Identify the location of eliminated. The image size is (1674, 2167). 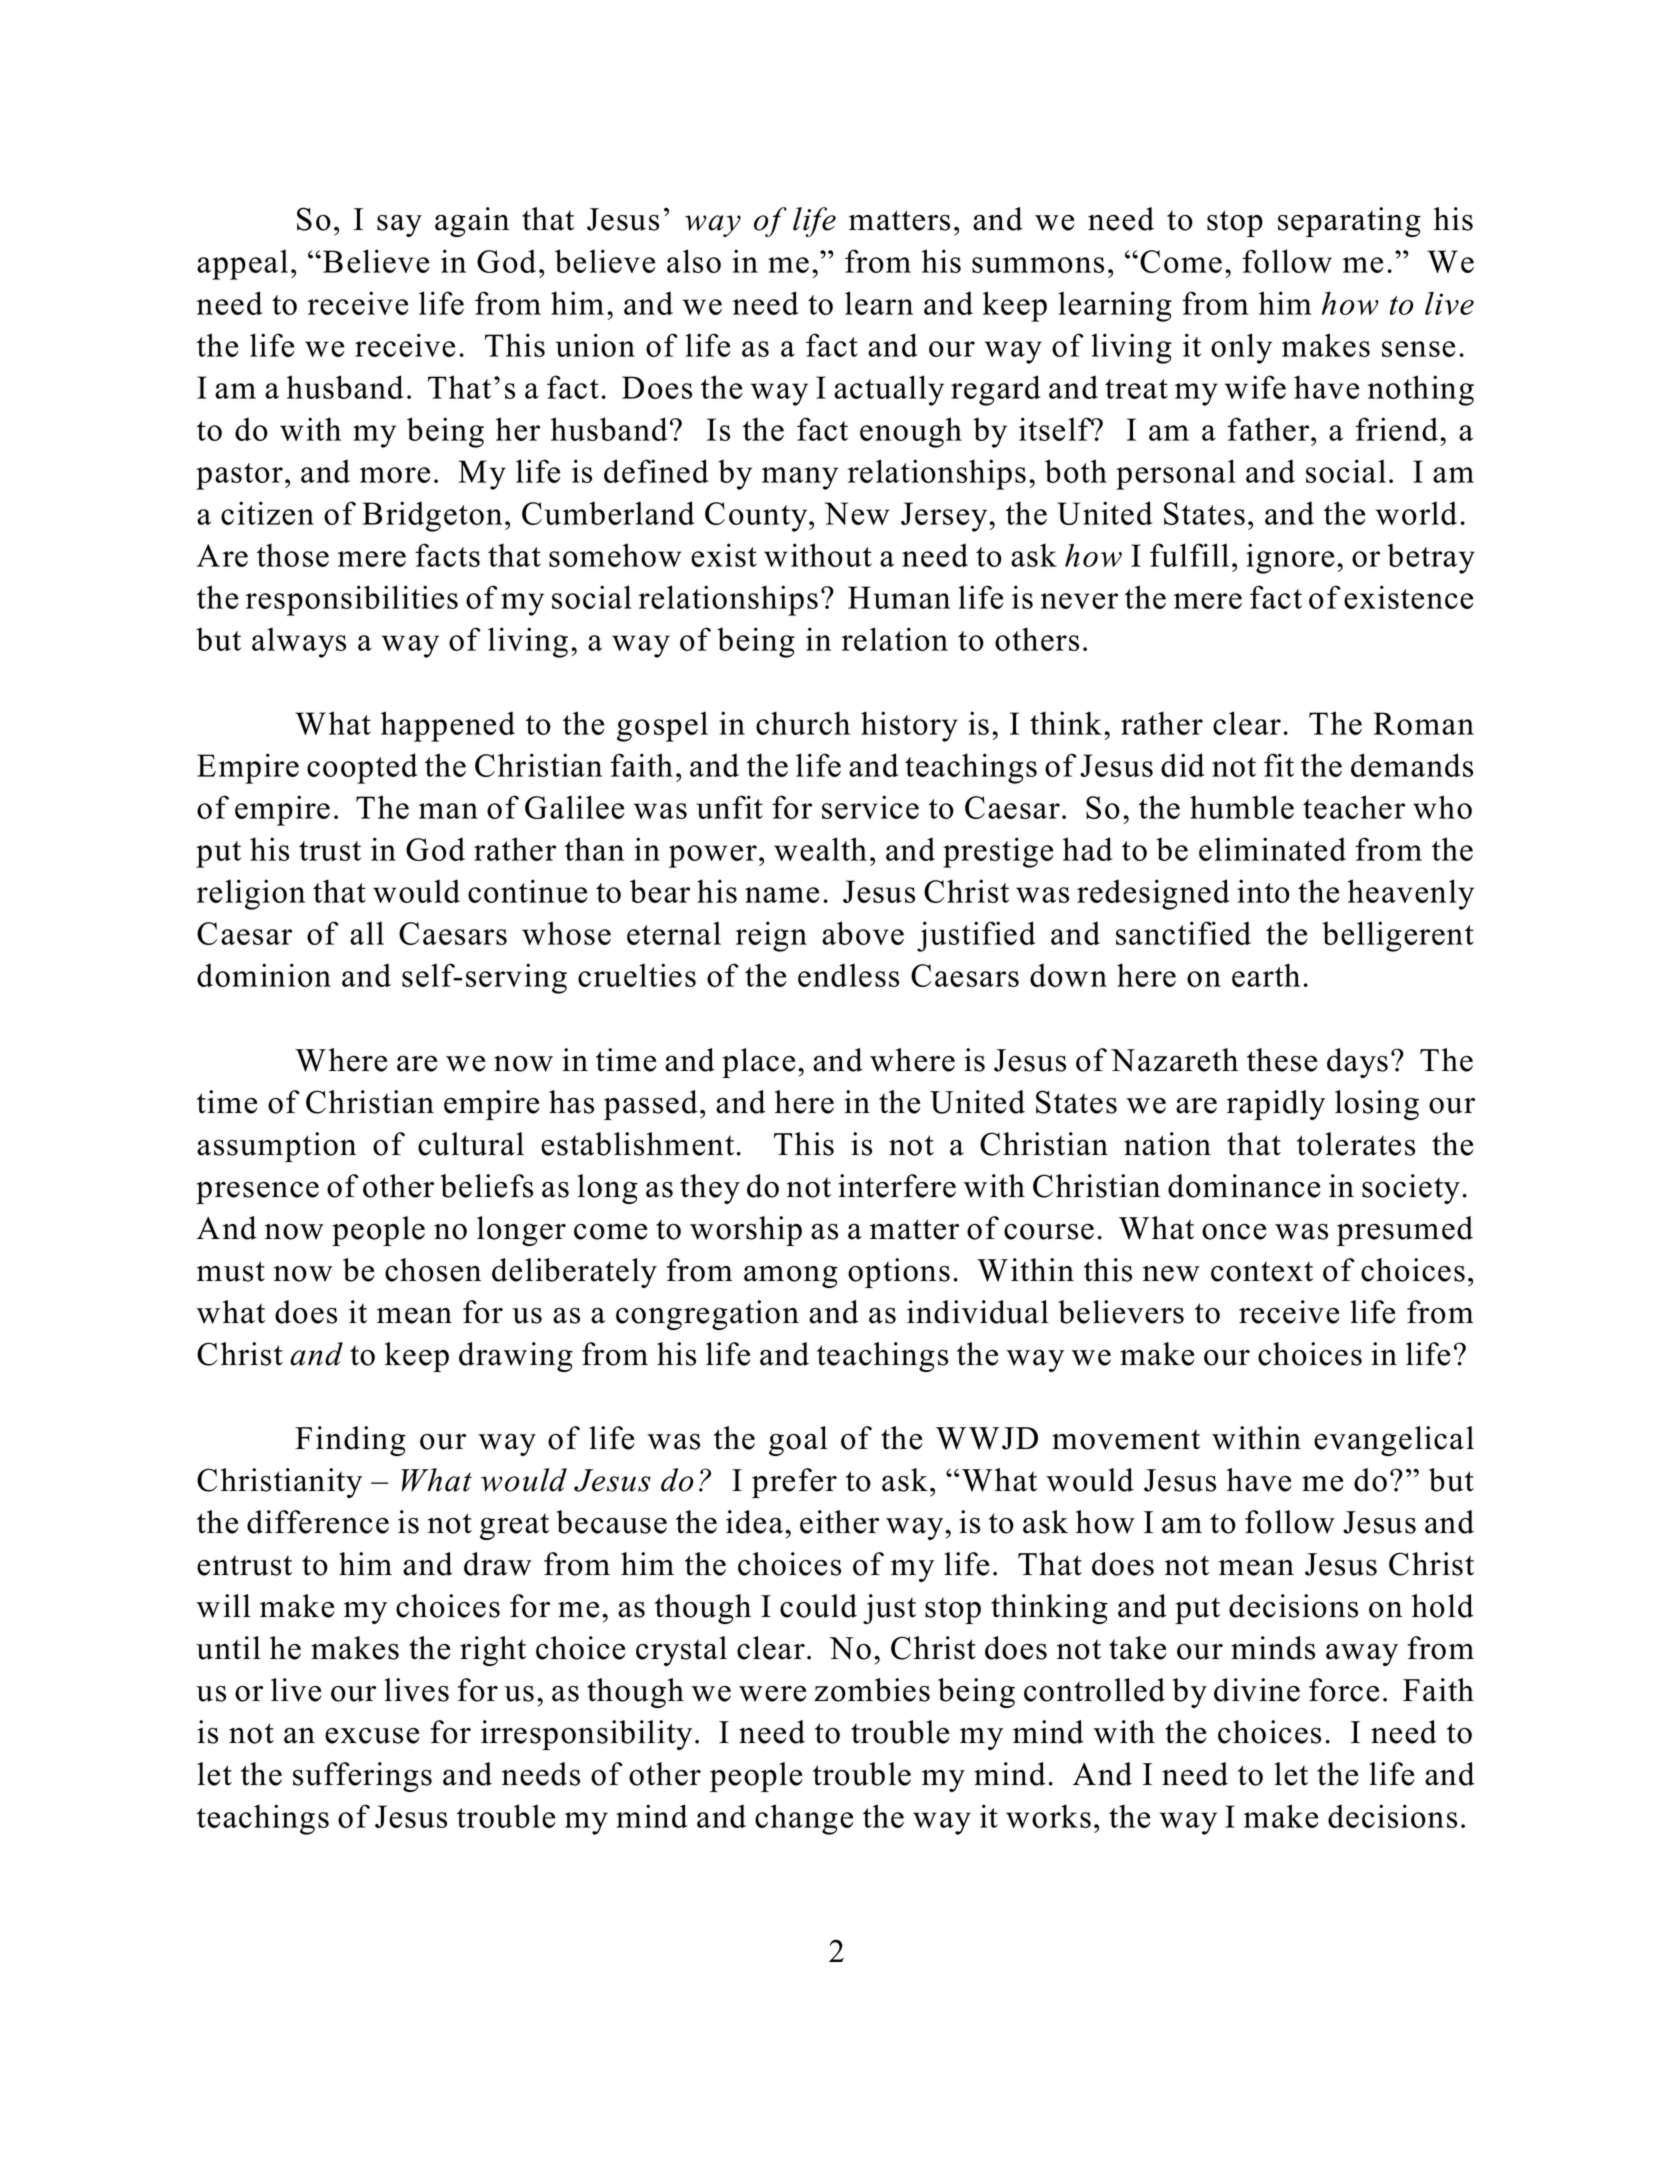
(1272, 849).
